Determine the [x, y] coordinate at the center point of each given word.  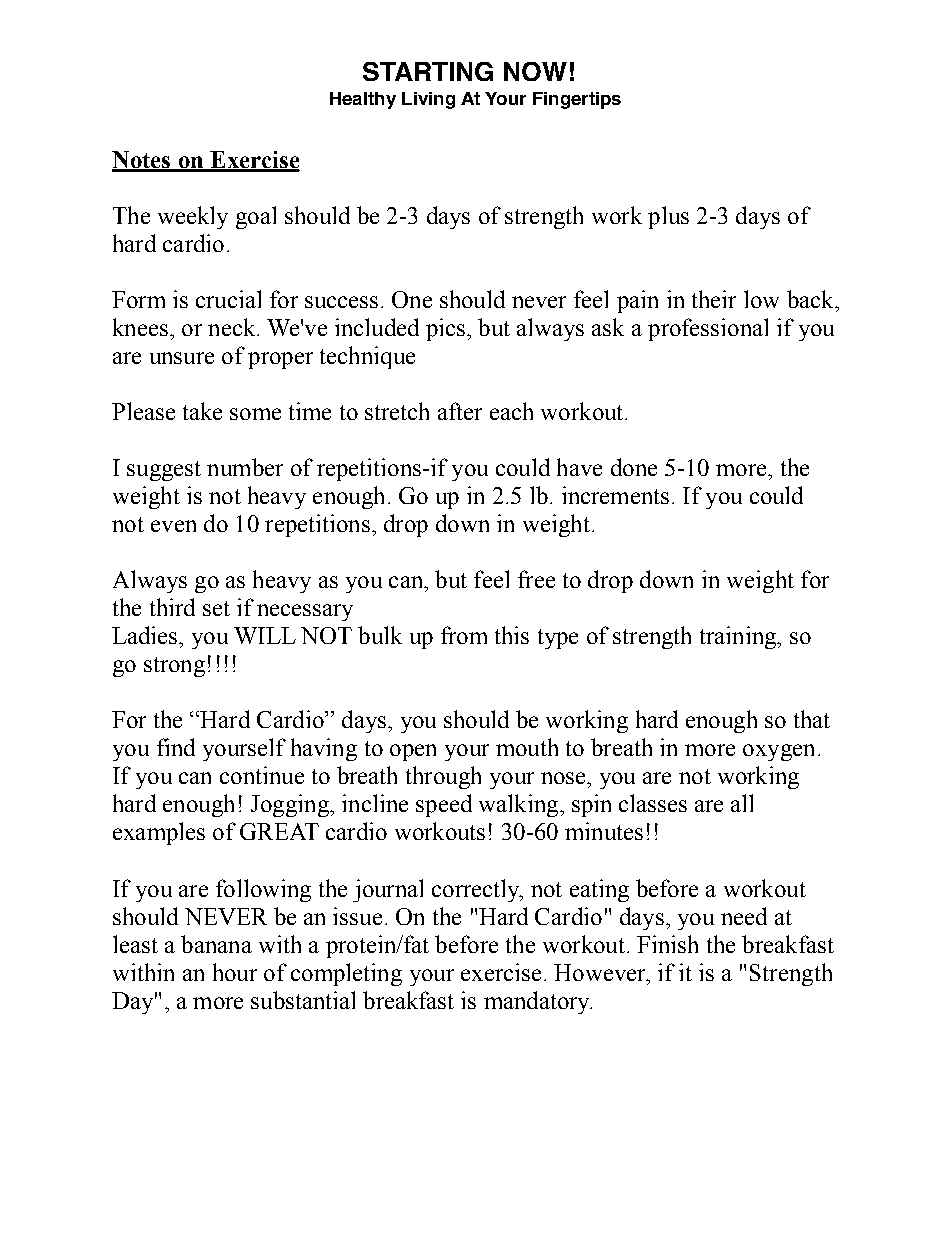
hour [235, 972]
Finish [667, 944]
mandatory [538, 1002]
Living [428, 100]
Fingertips [577, 100]
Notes [142, 161]
